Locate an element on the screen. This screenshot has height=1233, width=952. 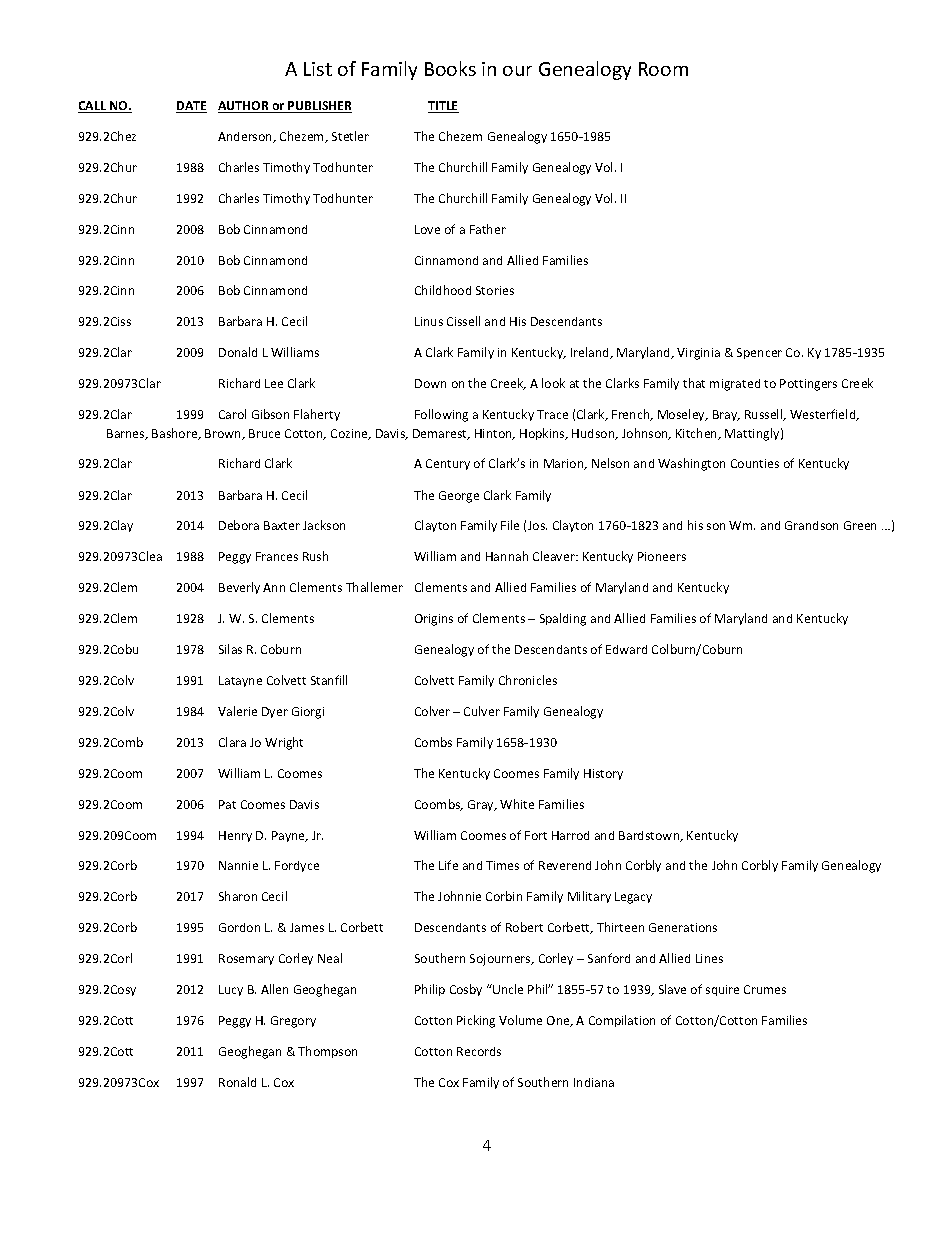
Hannah is located at coordinates (507, 556).
